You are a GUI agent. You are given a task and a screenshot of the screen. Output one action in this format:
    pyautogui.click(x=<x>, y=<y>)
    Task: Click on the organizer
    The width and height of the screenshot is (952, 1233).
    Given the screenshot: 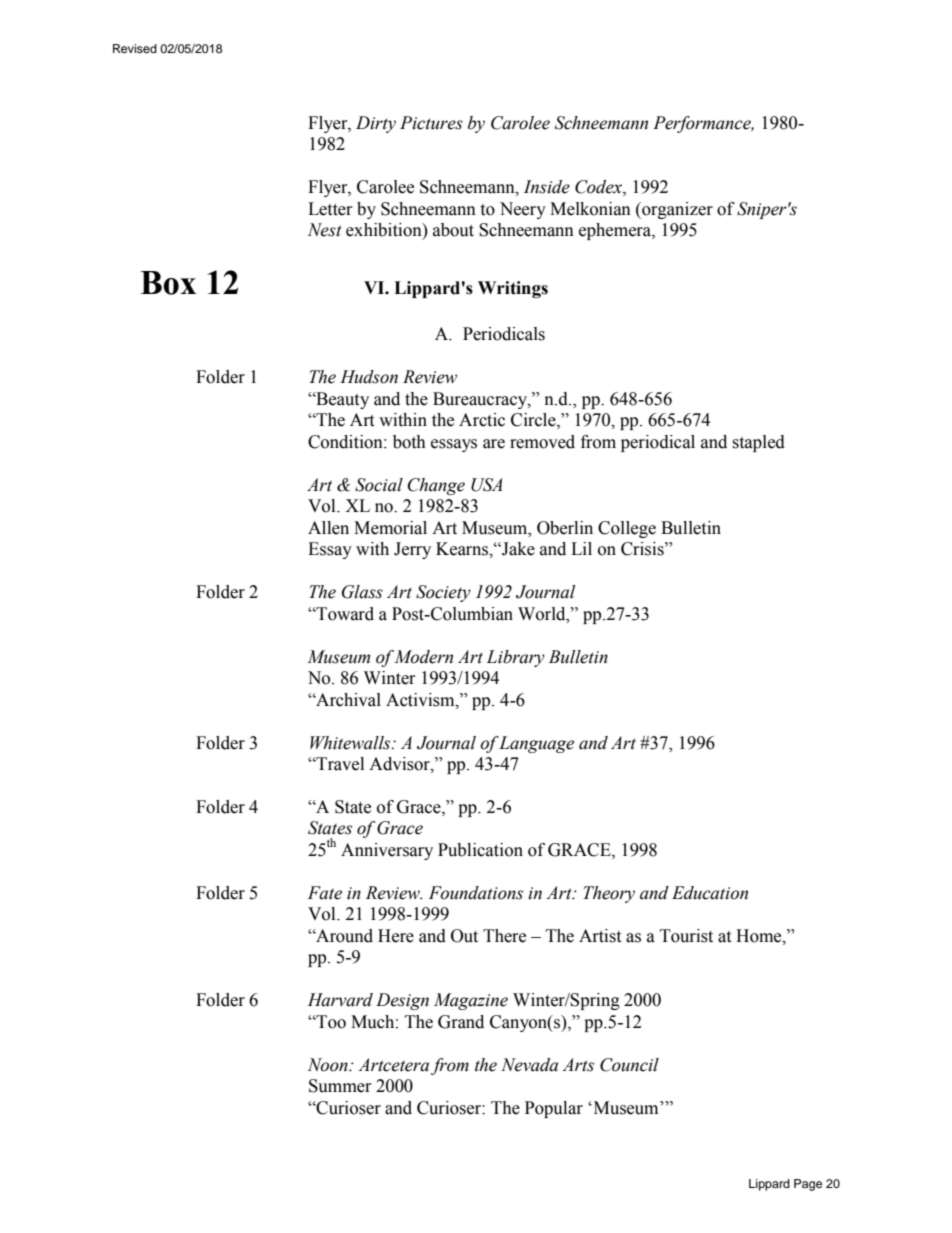 What is the action you would take?
    pyautogui.click(x=676, y=210)
